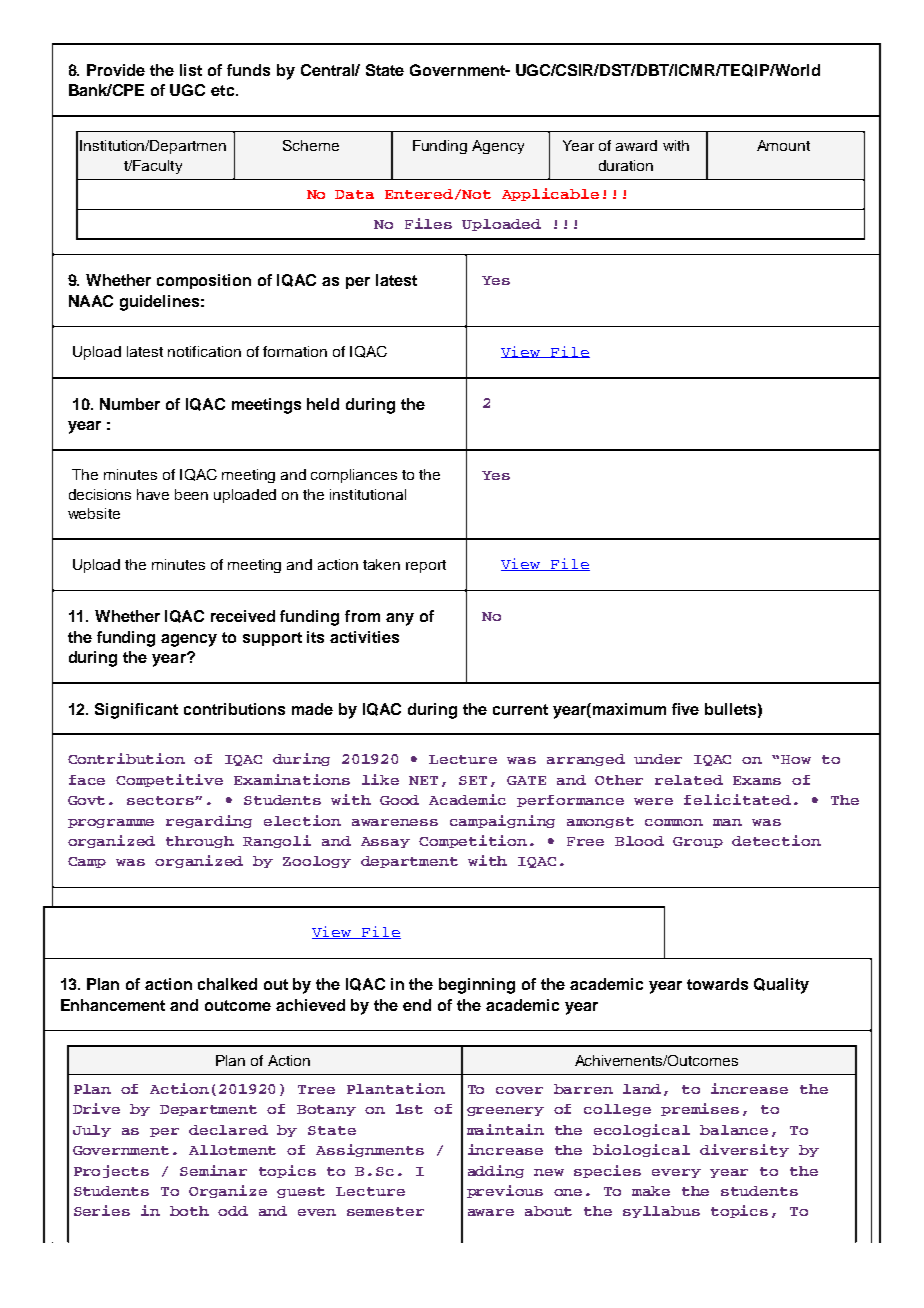 This document has height=1308, width=924. Describe the element at coordinates (213, 1170) in the document. I see `Seminar` at that location.
